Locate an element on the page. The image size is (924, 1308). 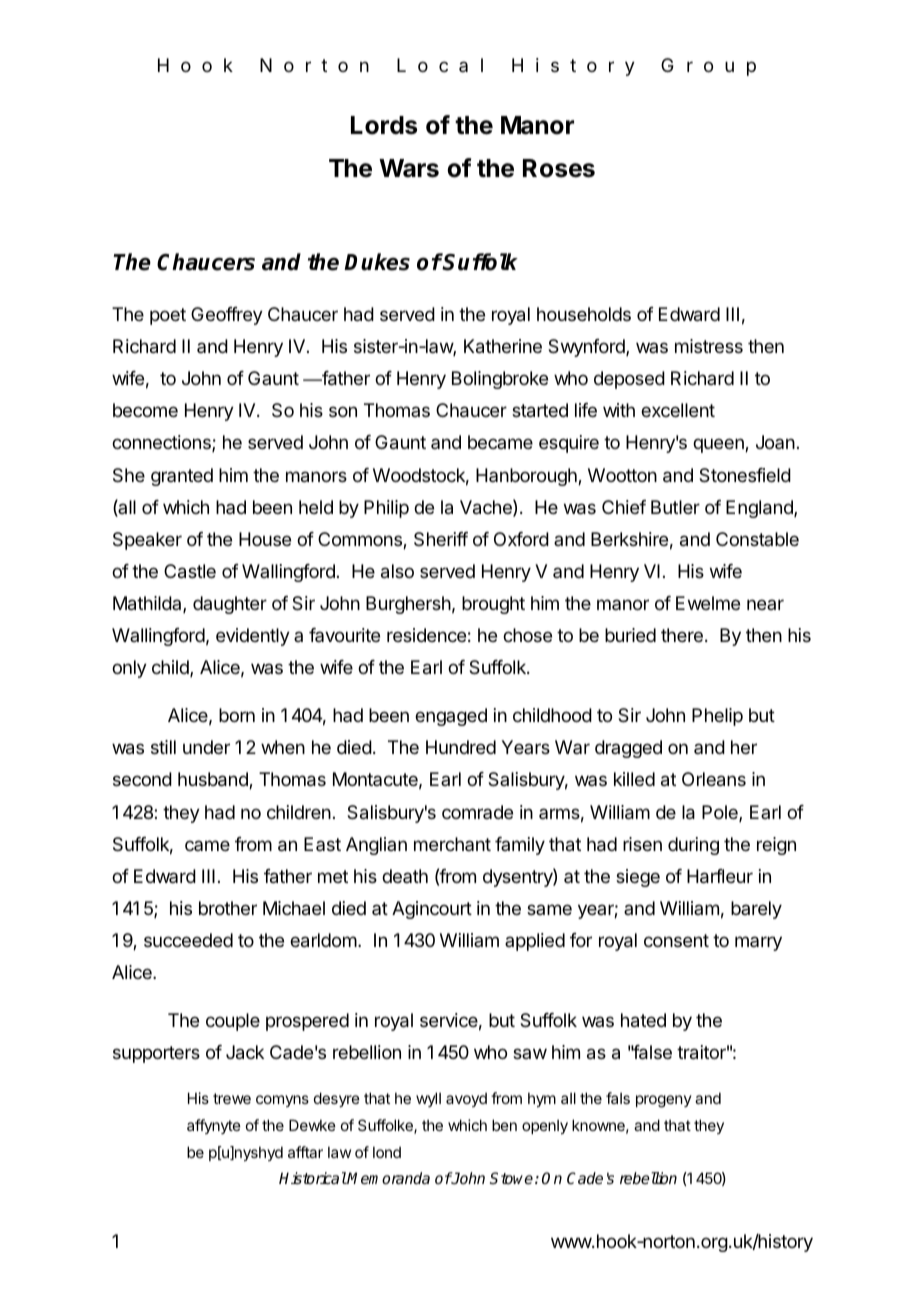
Historical is located at coordinates (313, 1178).
